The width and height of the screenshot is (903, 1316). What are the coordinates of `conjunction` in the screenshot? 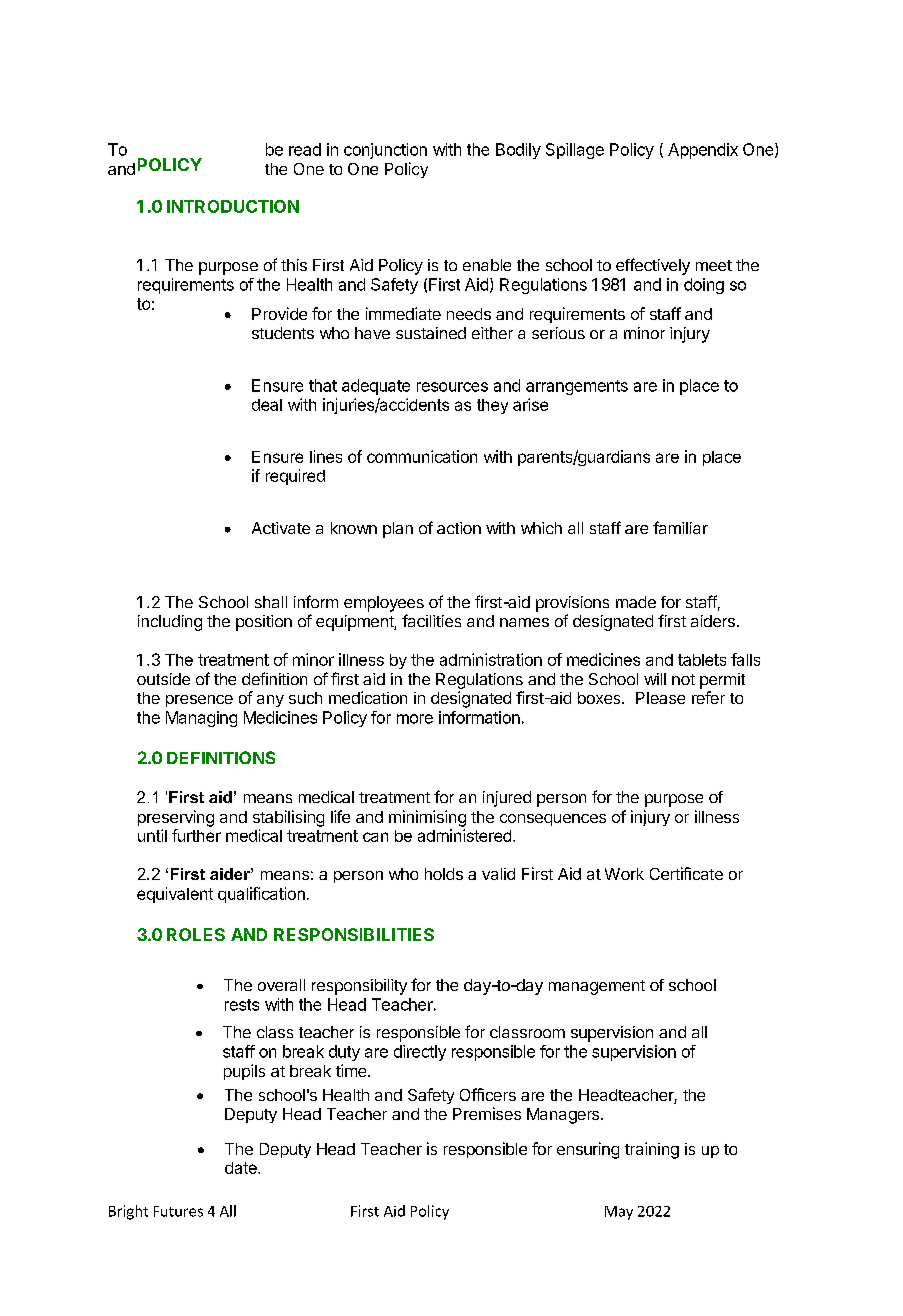 It's located at (385, 151).
